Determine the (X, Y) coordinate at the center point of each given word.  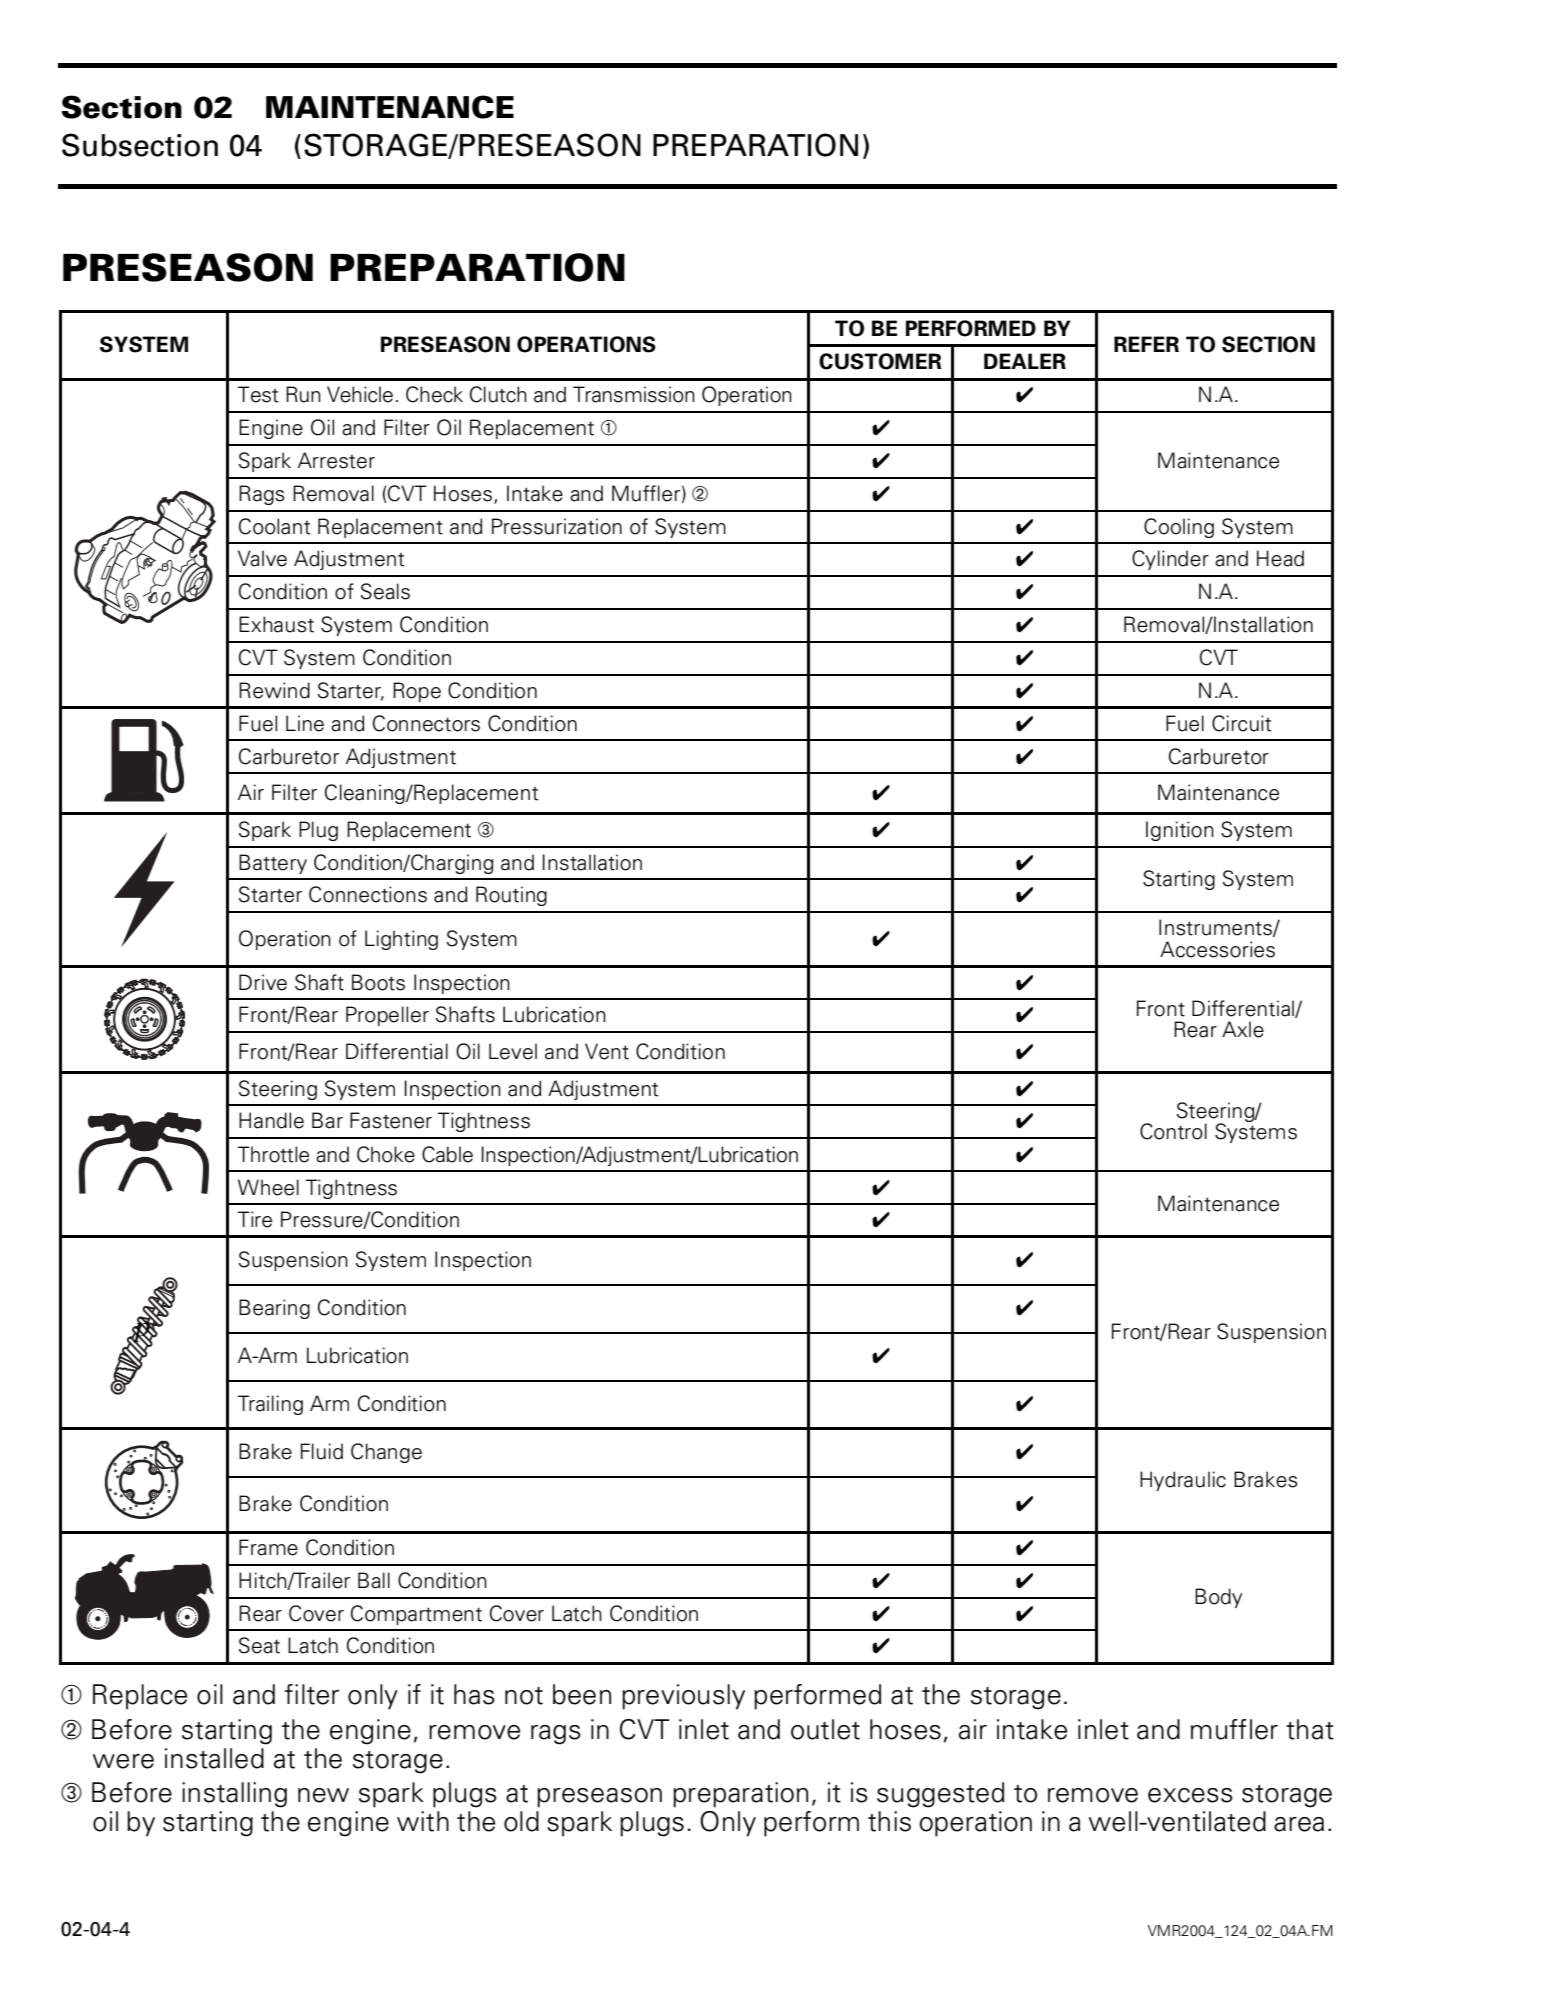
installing (234, 1795)
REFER (1146, 344)
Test (258, 394)
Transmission (634, 394)
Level (513, 1051)
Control (1173, 1131)
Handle (271, 1120)
